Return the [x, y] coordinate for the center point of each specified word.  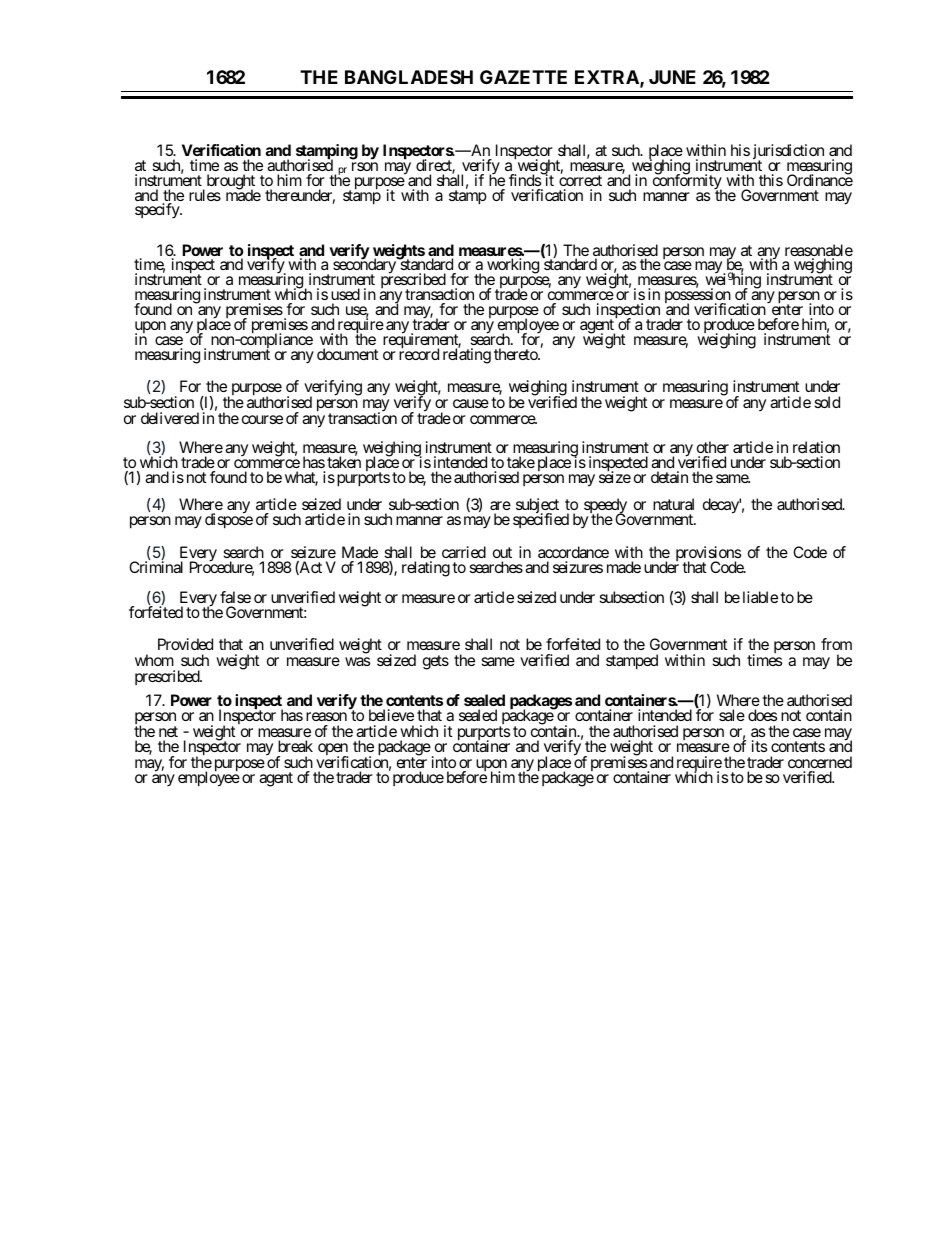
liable [760, 597]
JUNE [672, 77]
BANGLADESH [409, 77]
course [262, 419]
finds [525, 179]
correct [580, 180]
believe [391, 715]
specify [158, 211]
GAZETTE [523, 77]
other [713, 447]
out [502, 552]
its [759, 746]
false [235, 597]
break [295, 746]
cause [471, 403]
